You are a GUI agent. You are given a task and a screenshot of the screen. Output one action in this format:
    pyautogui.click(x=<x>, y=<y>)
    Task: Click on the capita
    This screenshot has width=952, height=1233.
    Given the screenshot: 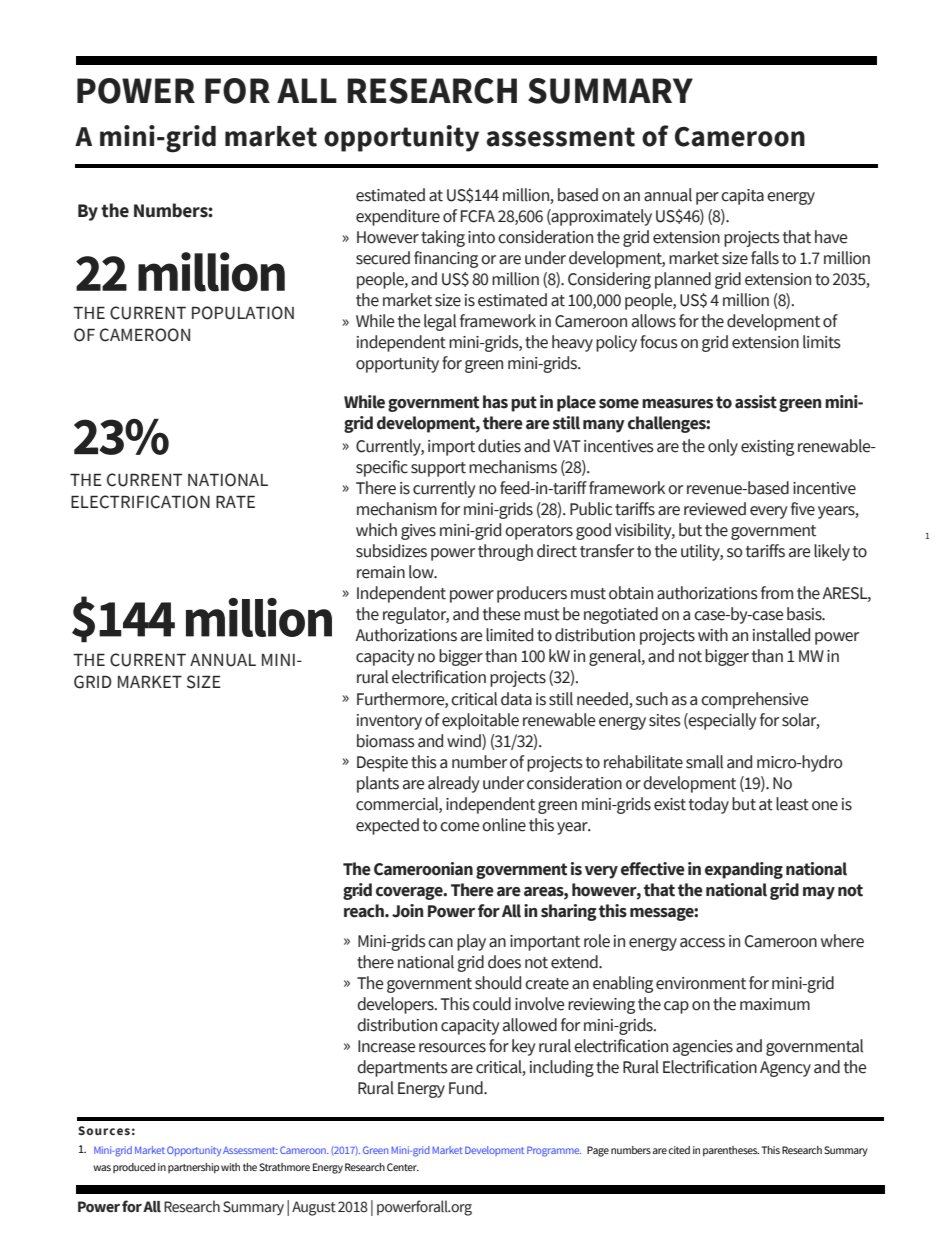 What is the action you would take?
    pyautogui.click(x=742, y=197)
